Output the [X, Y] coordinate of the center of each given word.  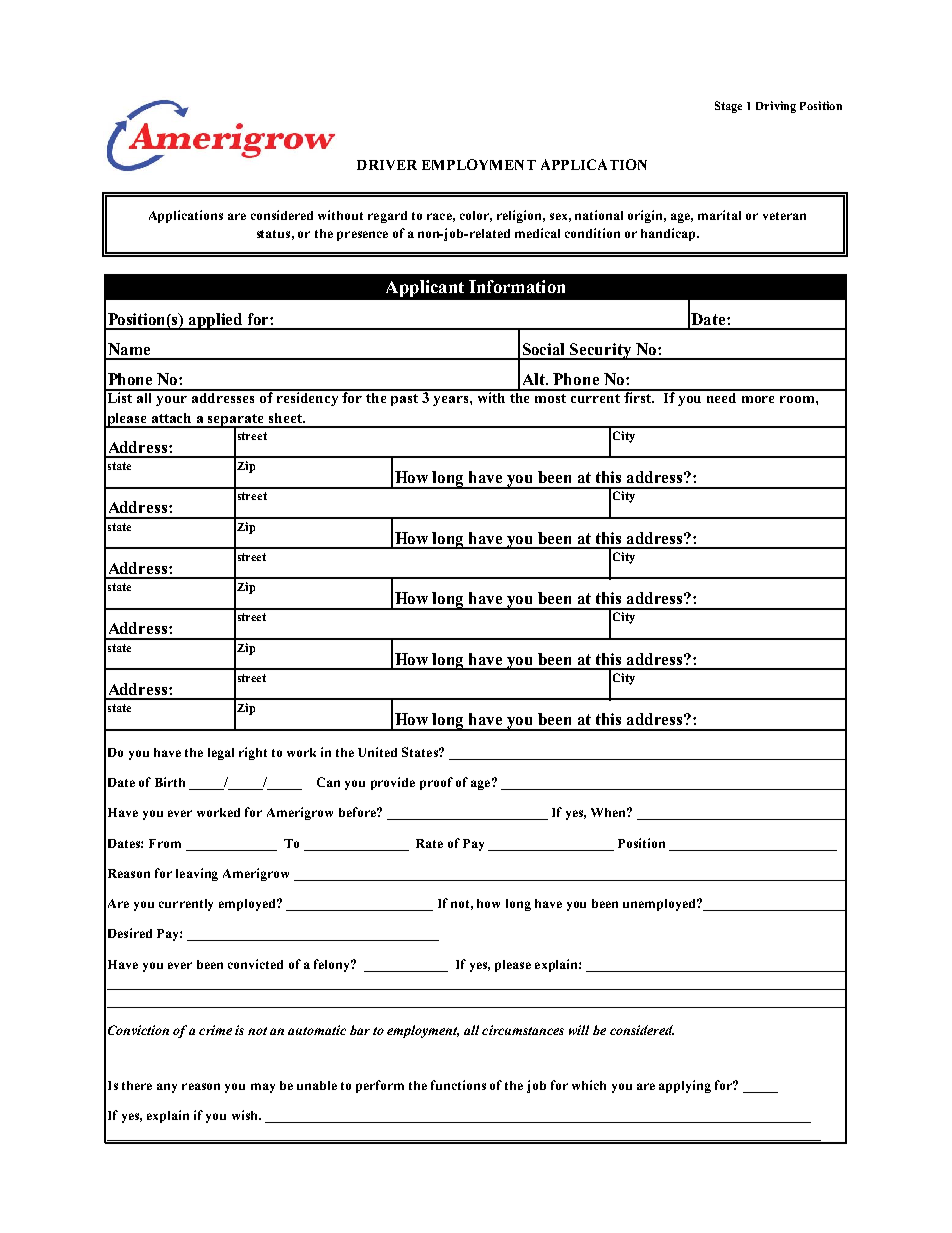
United [377, 752]
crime [215, 1030]
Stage [728, 107]
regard [387, 217]
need [722, 396]
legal [221, 754]
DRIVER [387, 165]
